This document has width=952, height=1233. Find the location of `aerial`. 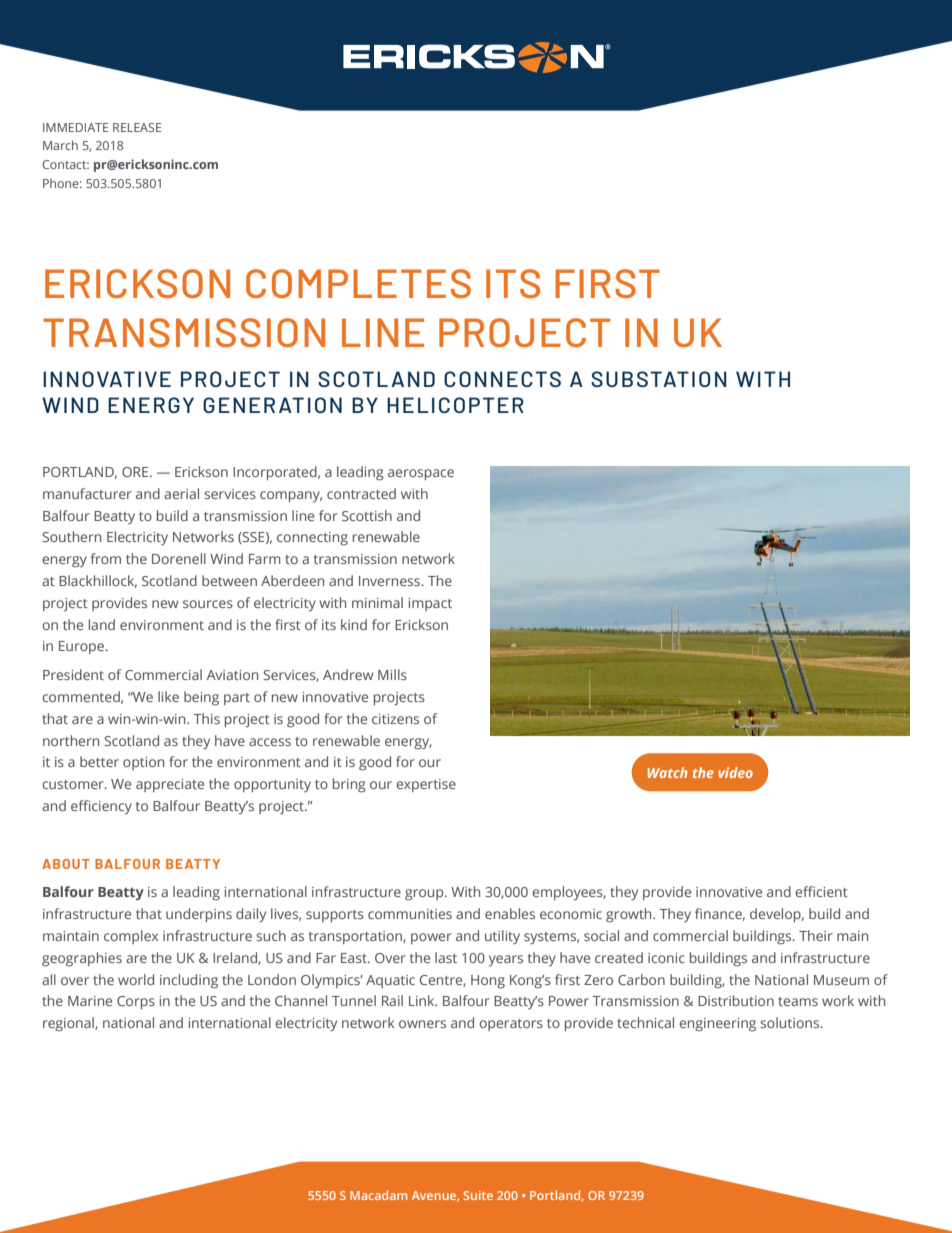

aerial is located at coordinates (181, 493).
